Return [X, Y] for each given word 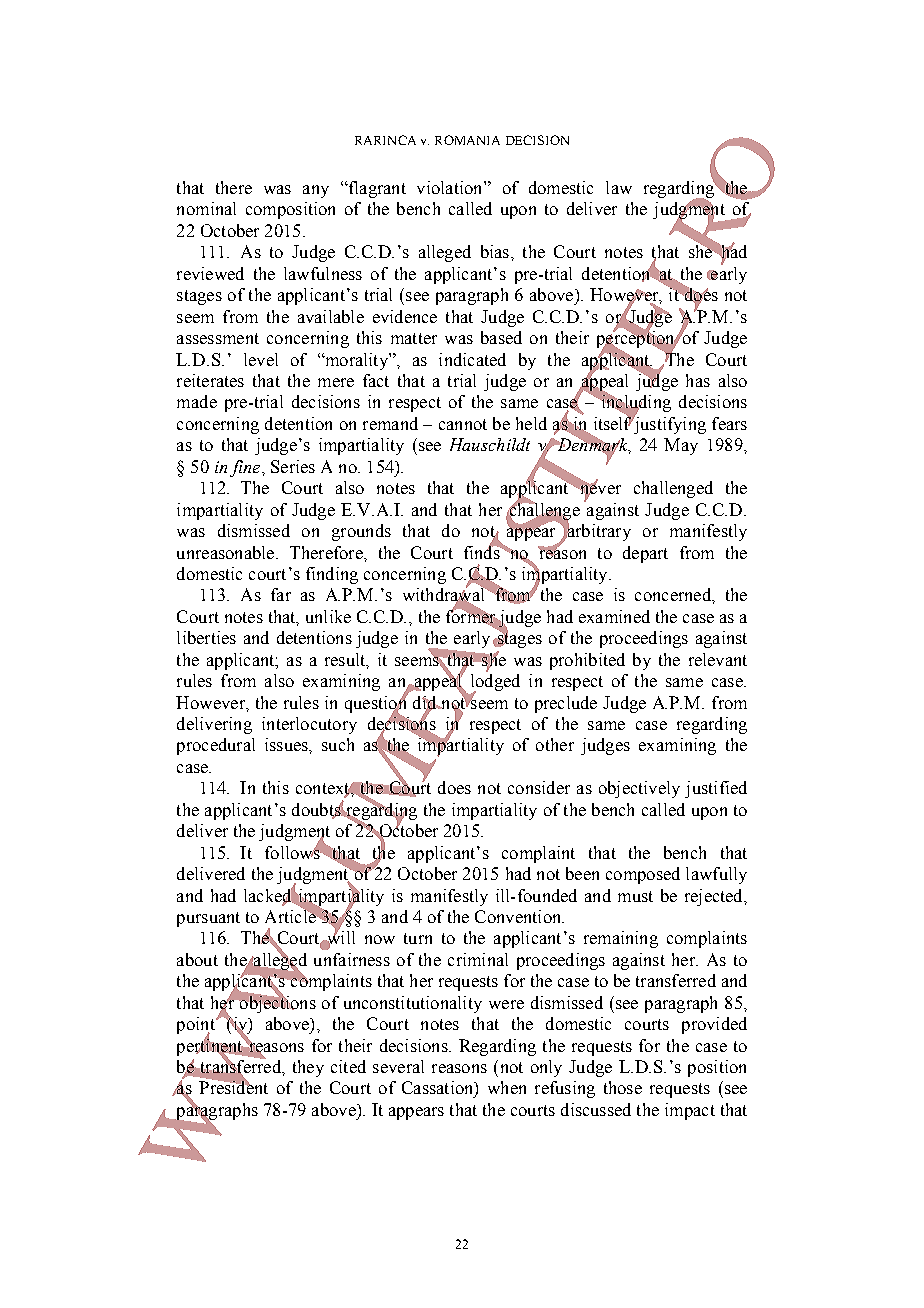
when [507, 1087]
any [316, 191]
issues [287, 744]
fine [246, 468]
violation [451, 187]
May [681, 446]
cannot [463, 424]
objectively [639, 789]
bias [495, 251]
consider [539, 787]
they [308, 1068]
